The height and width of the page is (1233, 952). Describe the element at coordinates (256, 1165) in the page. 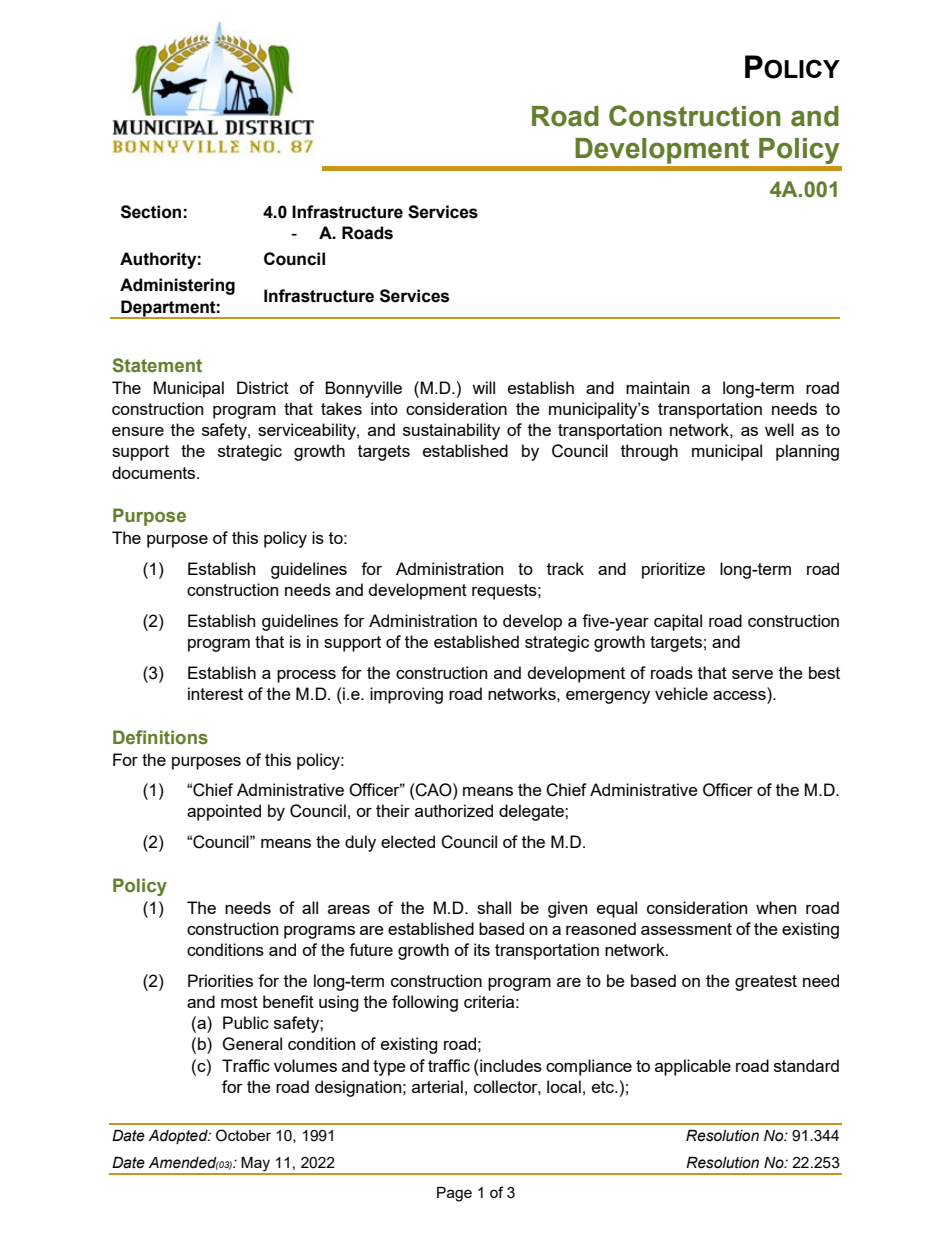

I see `May` at that location.
